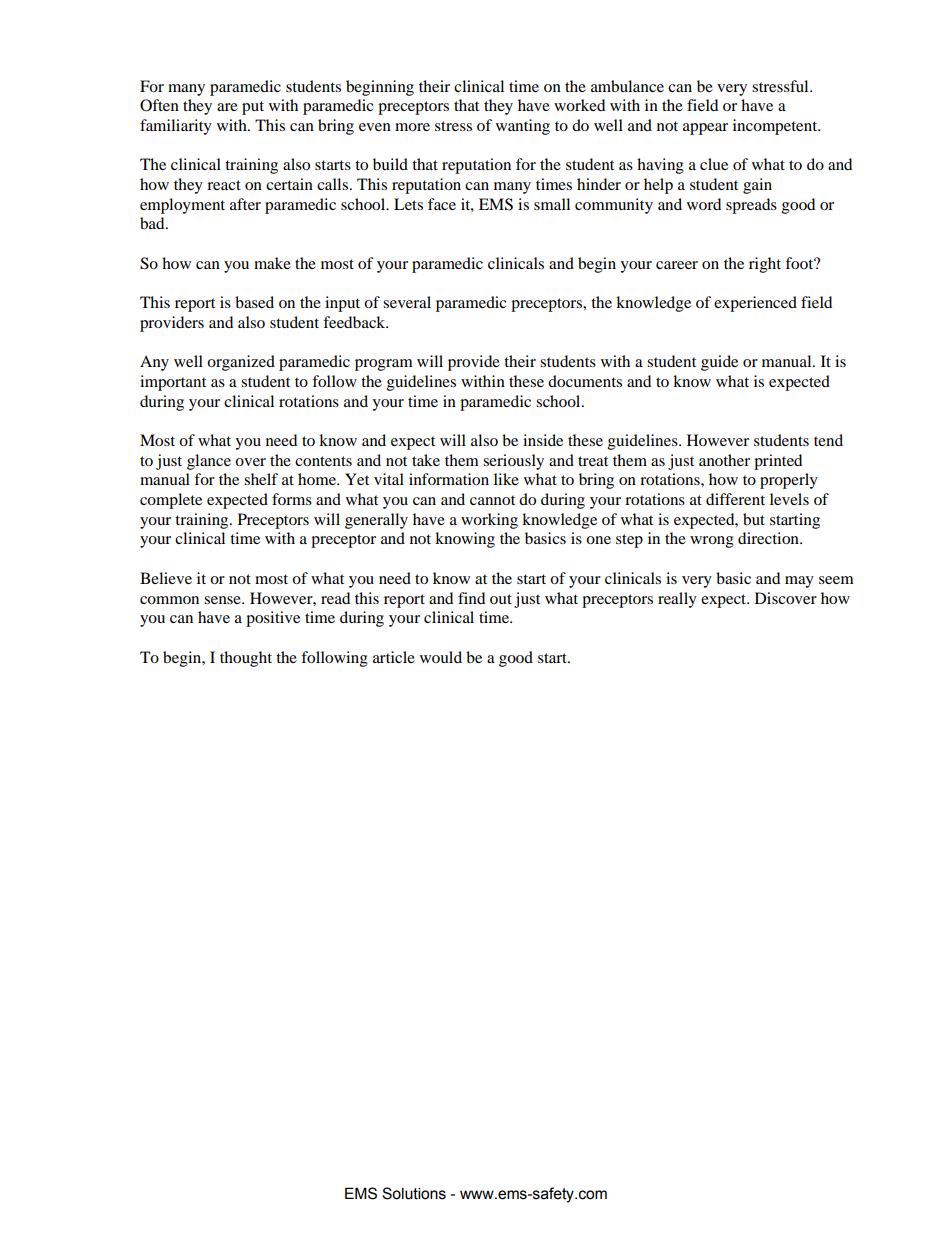 The width and height of the page is (952, 1233). What do you see at coordinates (776, 127) in the page?
I see `incompetent` at bounding box center [776, 127].
